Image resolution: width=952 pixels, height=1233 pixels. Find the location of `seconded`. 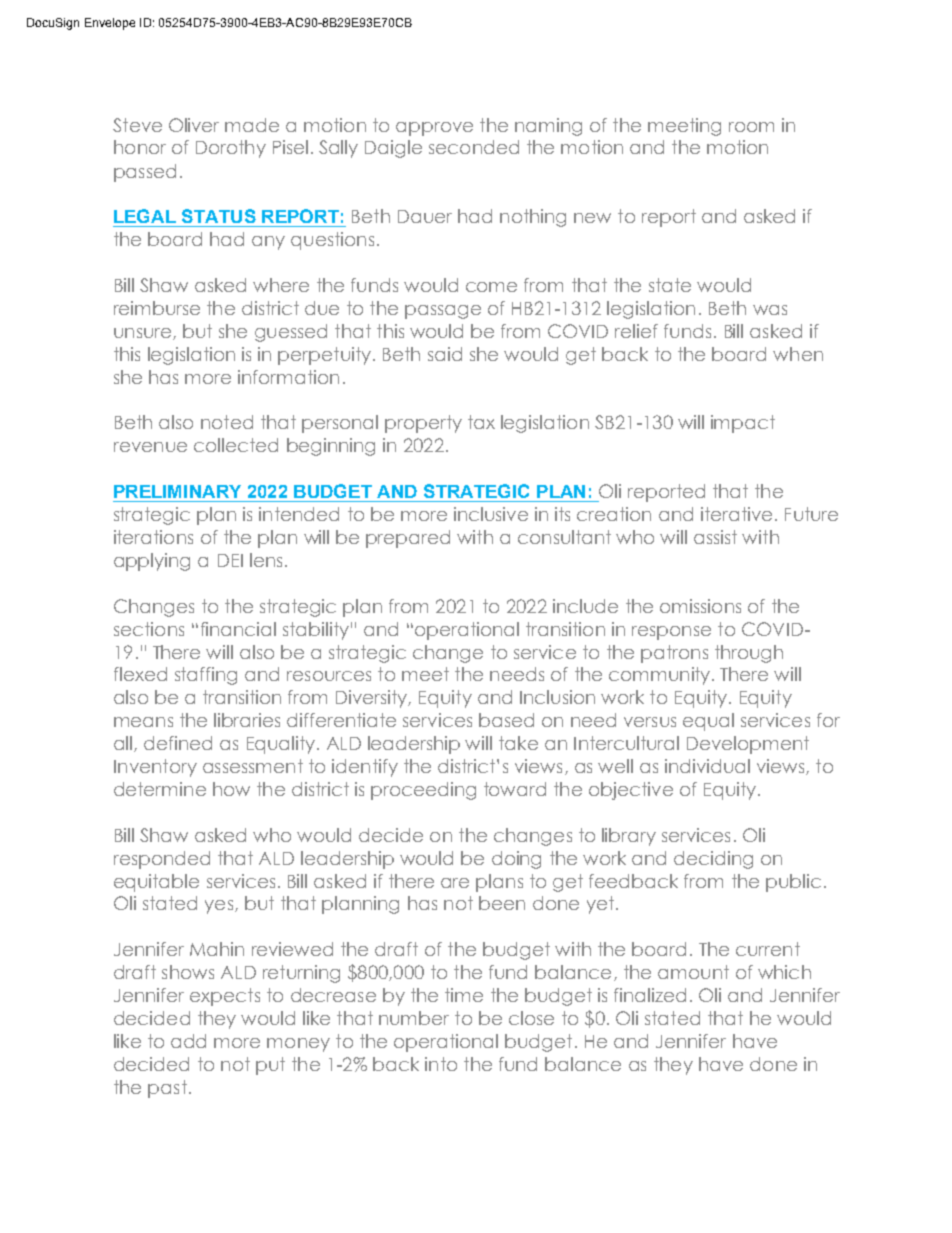

seconded is located at coordinates (474, 147).
